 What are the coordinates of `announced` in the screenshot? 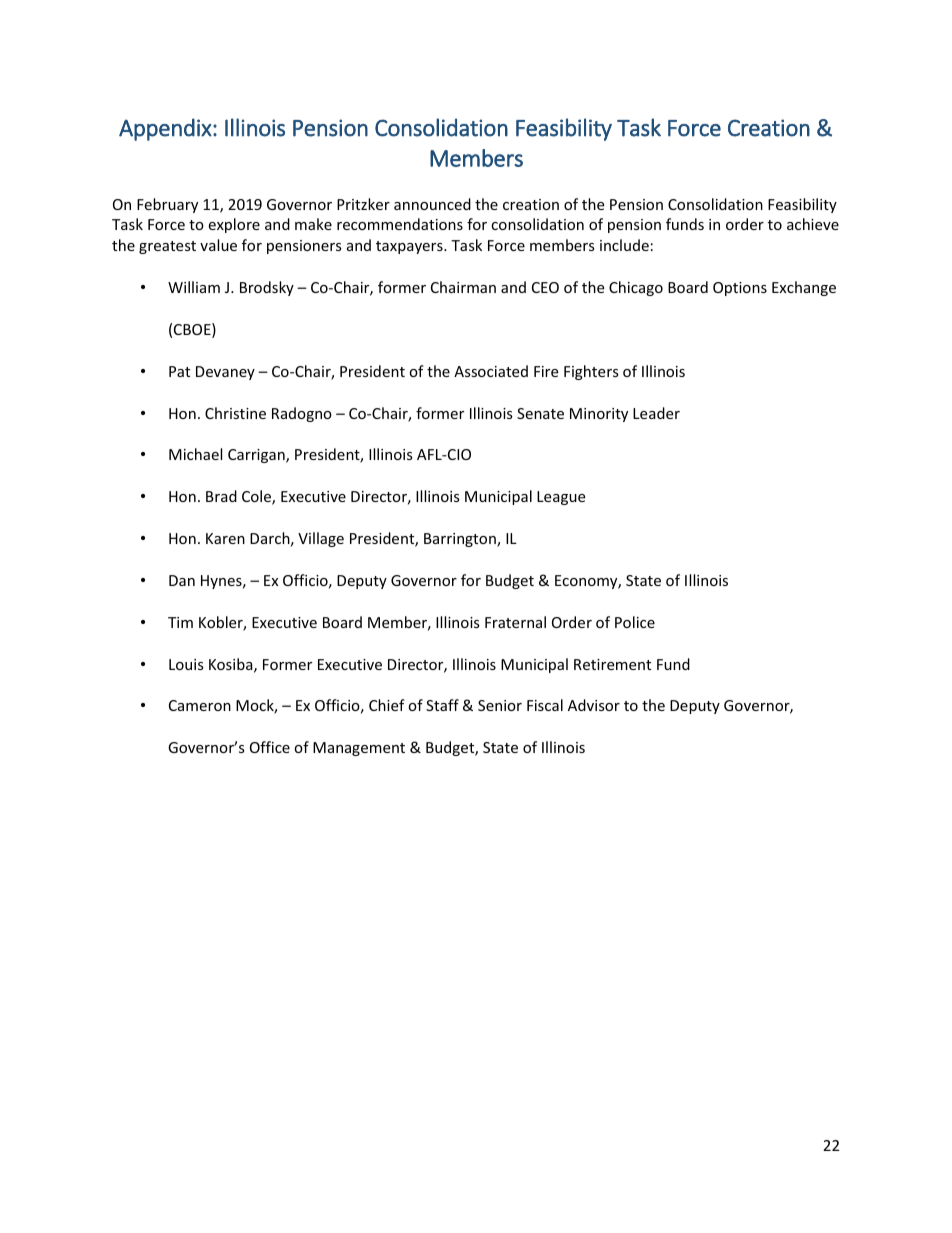 It's located at (432, 204).
